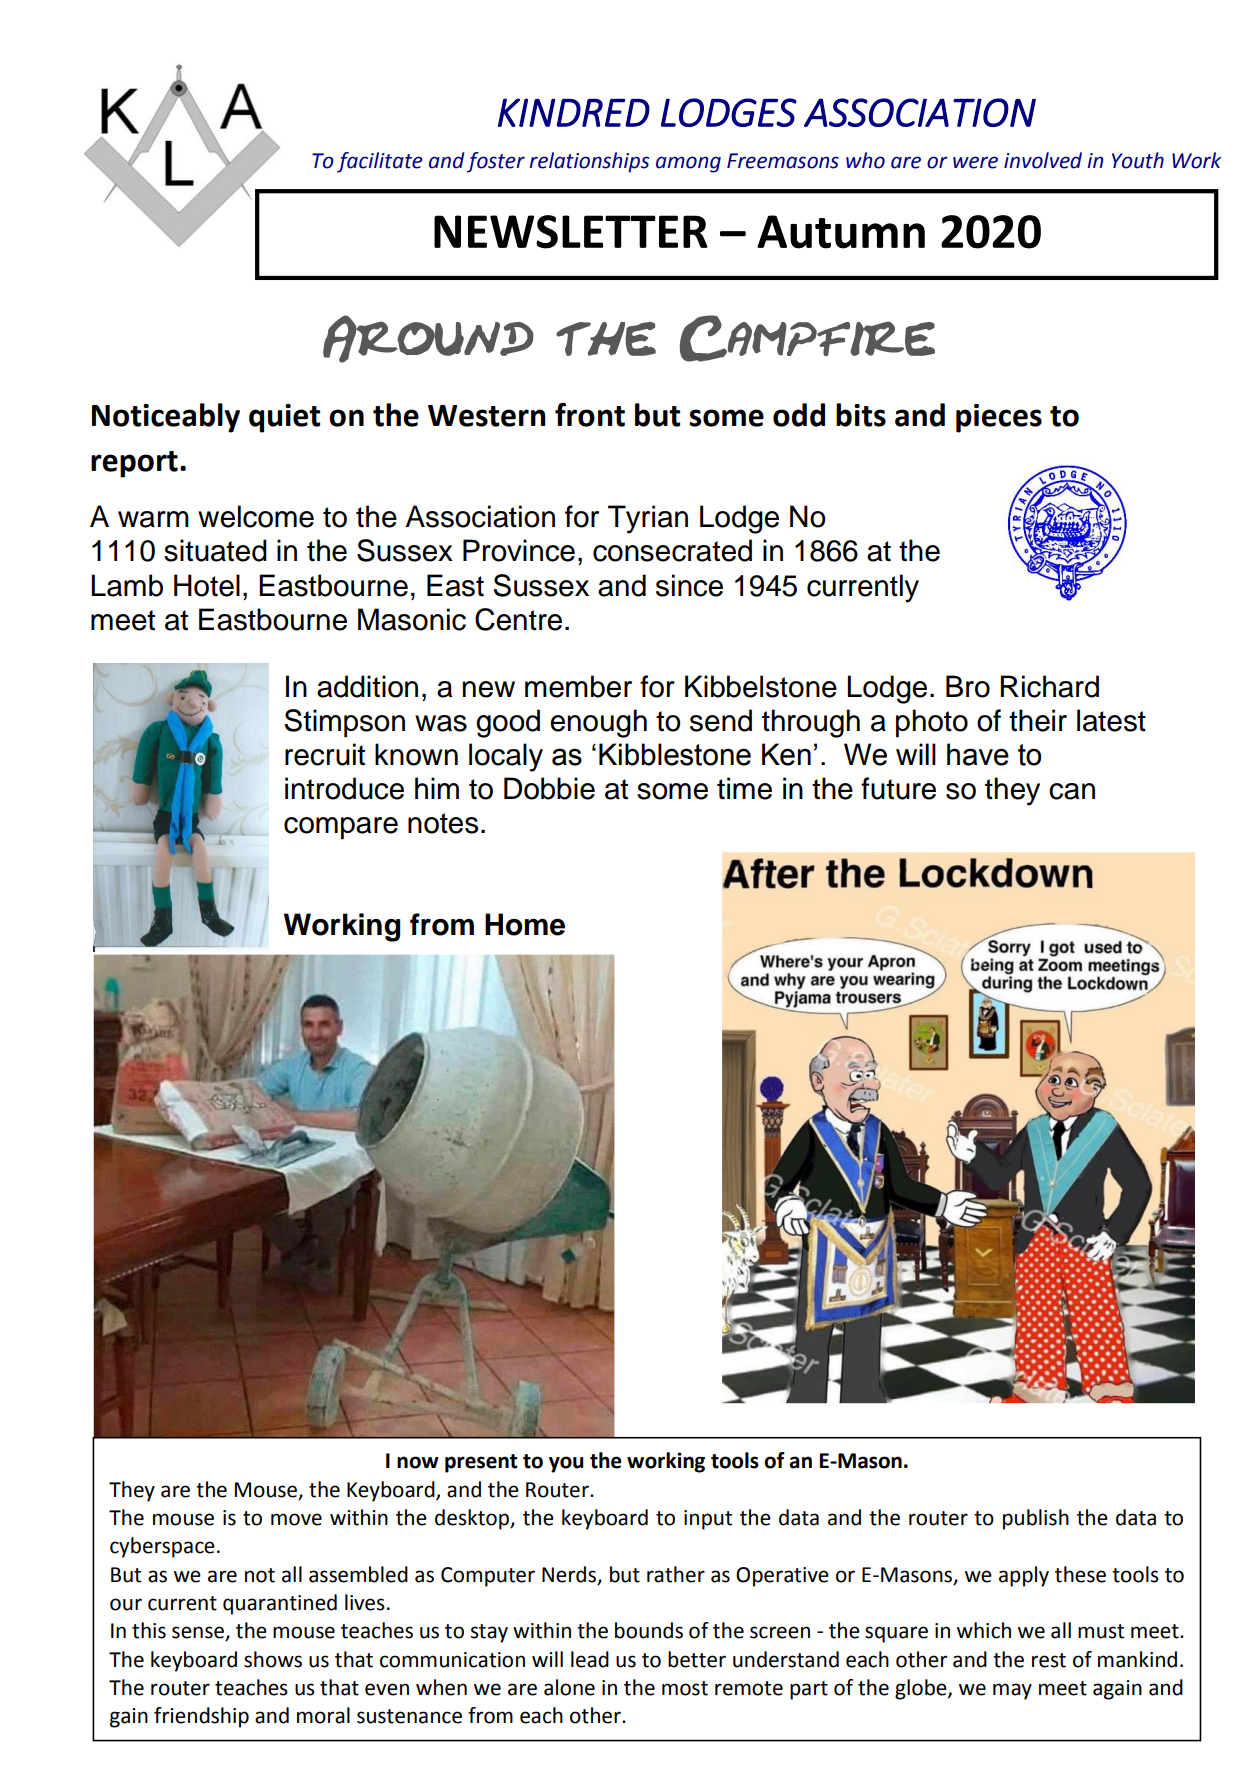 This document has width=1257, height=1777. What do you see at coordinates (589, 162) in the document?
I see `relationships` at bounding box center [589, 162].
